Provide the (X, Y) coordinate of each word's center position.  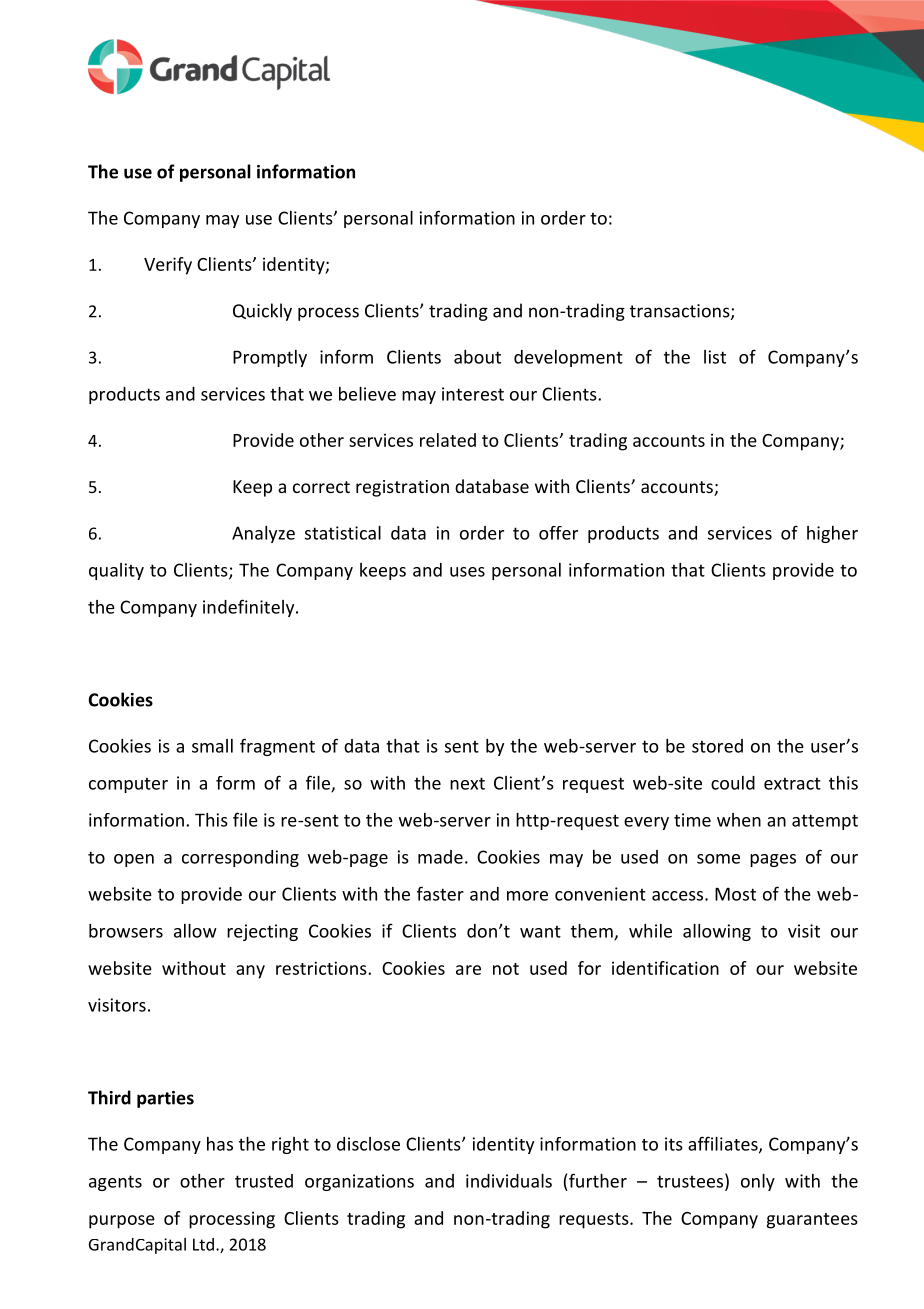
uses (467, 572)
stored (717, 746)
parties (165, 1099)
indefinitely (250, 608)
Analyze (263, 534)
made (440, 857)
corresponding (240, 858)
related (448, 440)
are (468, 970)
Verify (168, 266)
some (718, 859)
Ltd (203, 1244)
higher (832, 534)
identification (665, 968)
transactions (681, 312)
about (477, 357)
